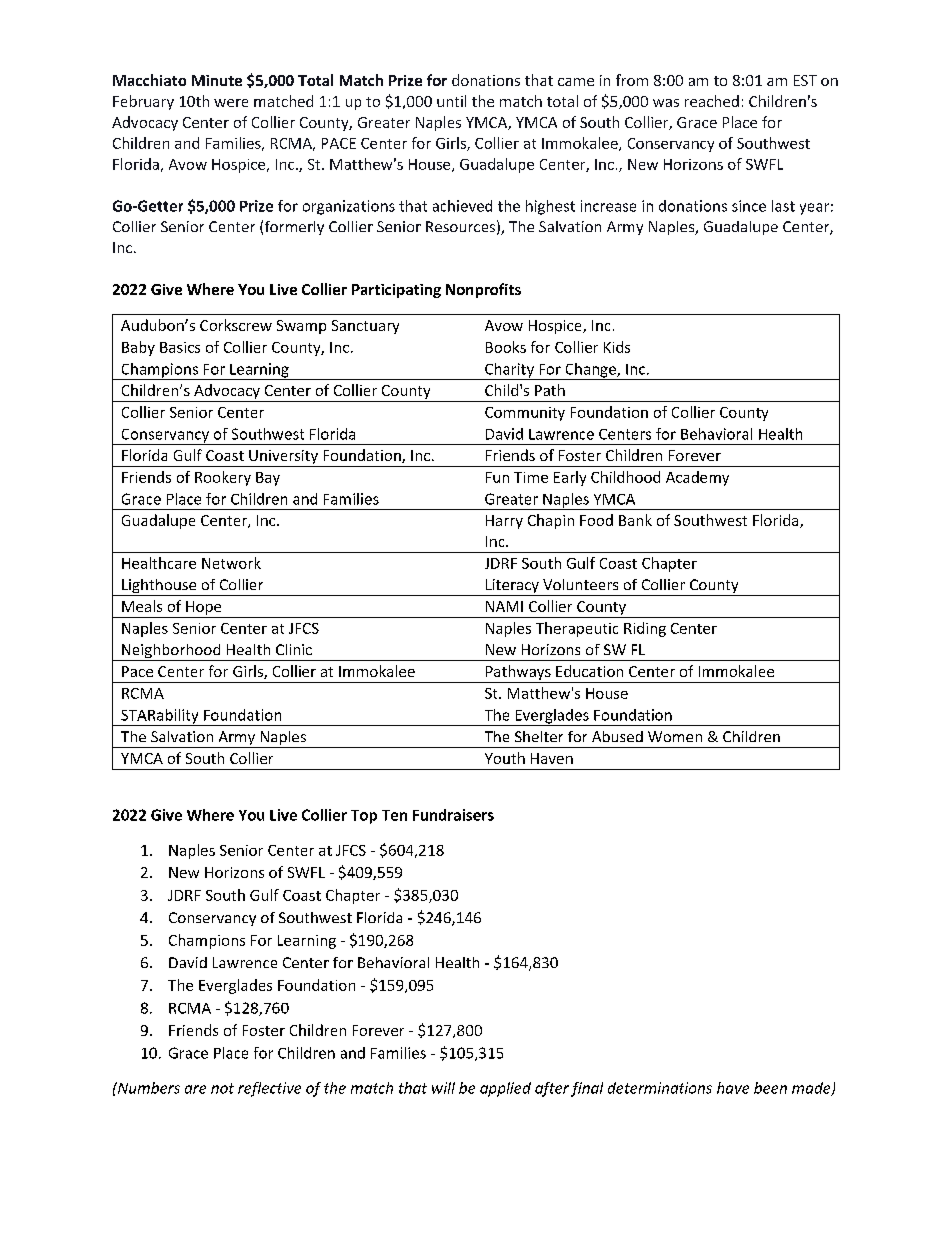  Describe the element at coordinates (645, 629) in the document. I see `Riding` at that location.
